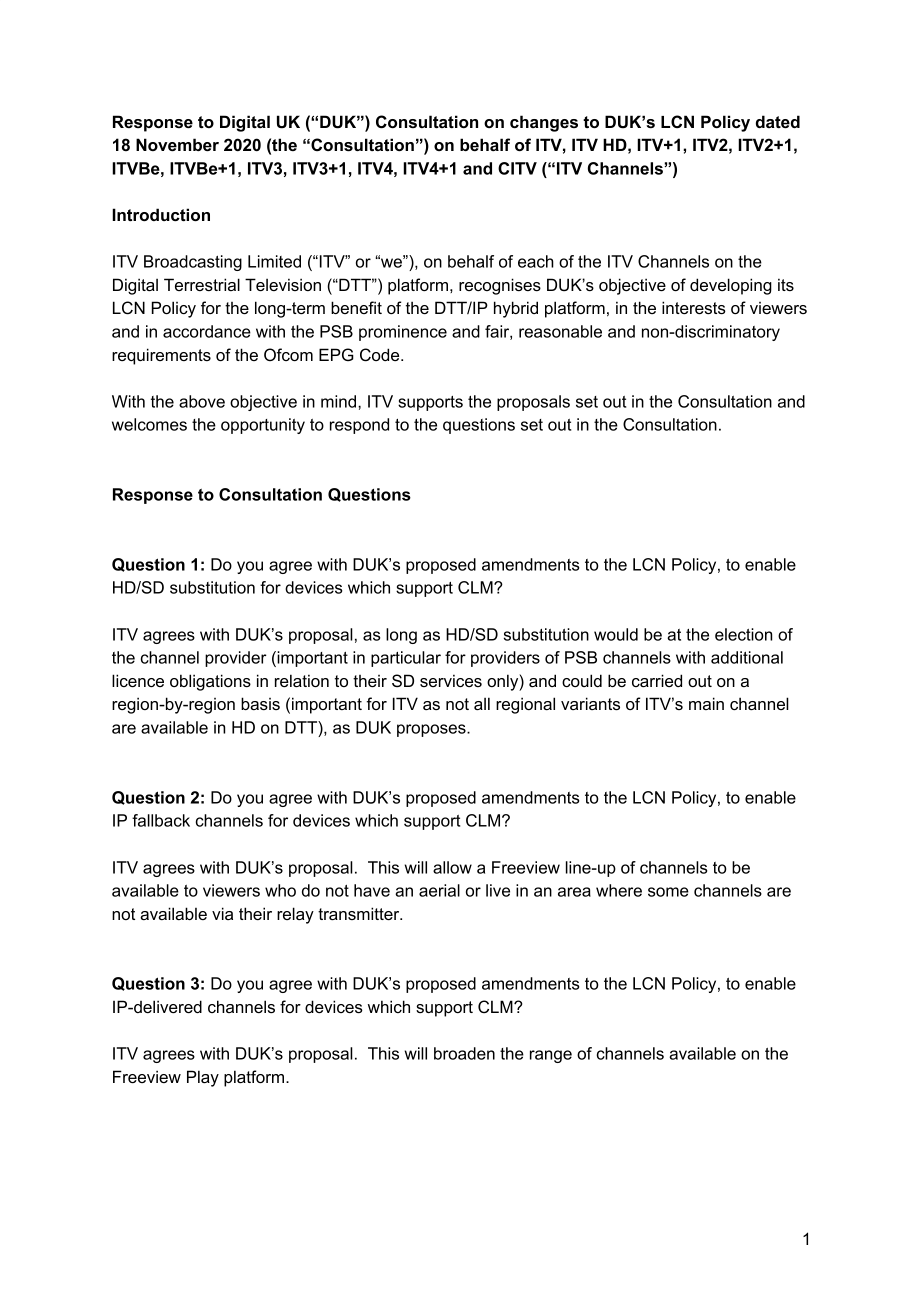  What do you see at coordinates (263, 426) in the screenshot?
I see `opportunity` at bounding box center [263, 426].
